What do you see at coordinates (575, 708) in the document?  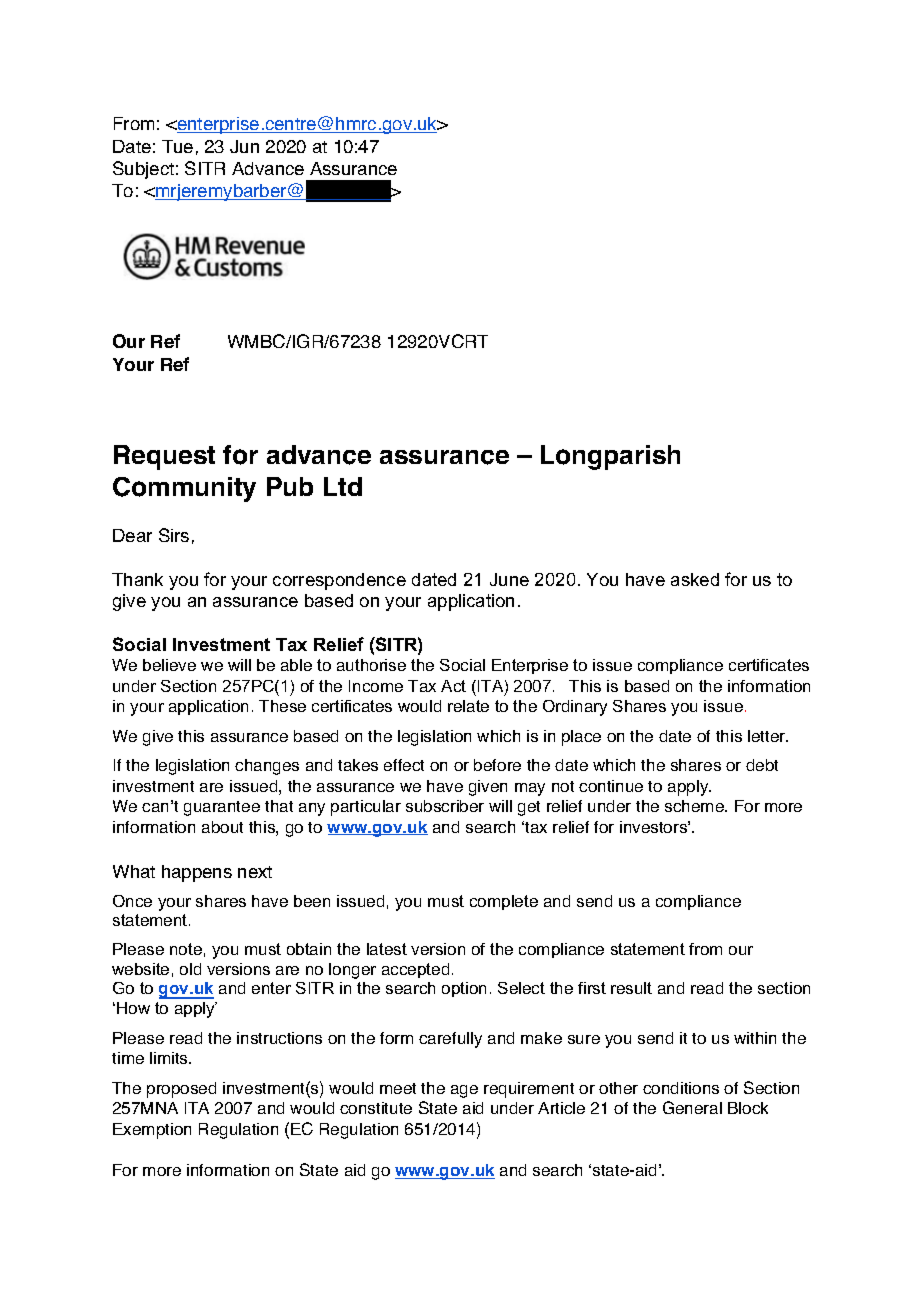 I see `Ordinary` at bounding box center [575, 708].
